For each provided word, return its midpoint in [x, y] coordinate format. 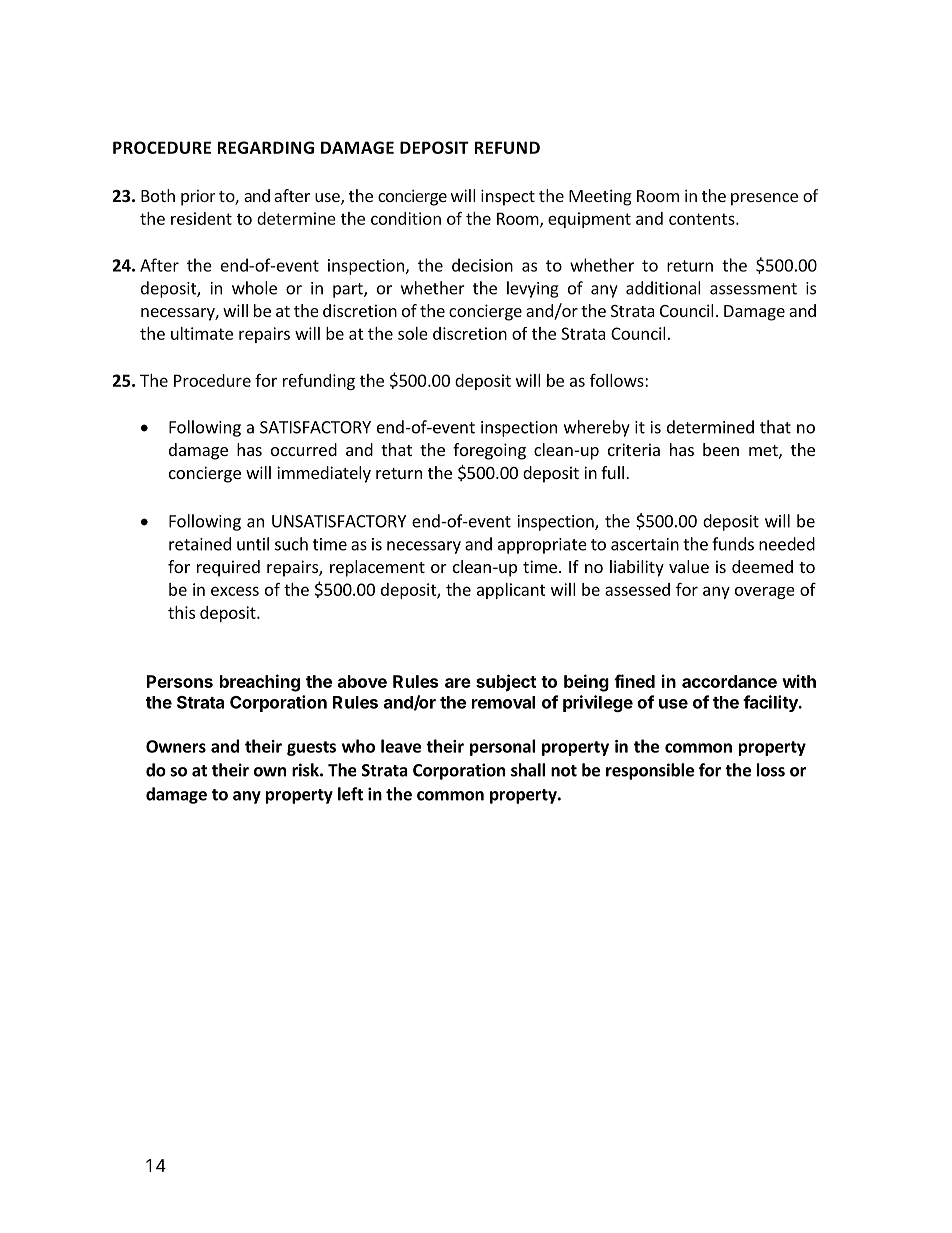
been [721, 449]
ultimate [202, 333]
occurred [304, 449]
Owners [176, 746]
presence [764, 199]
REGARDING [266, 147]
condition [406, 218]
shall [528, 770]
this [181, 612]
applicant [511, 591]
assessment [753, 289]
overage [765, 593]
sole [413, 333]
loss [771, 770]
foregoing [489, 451]
